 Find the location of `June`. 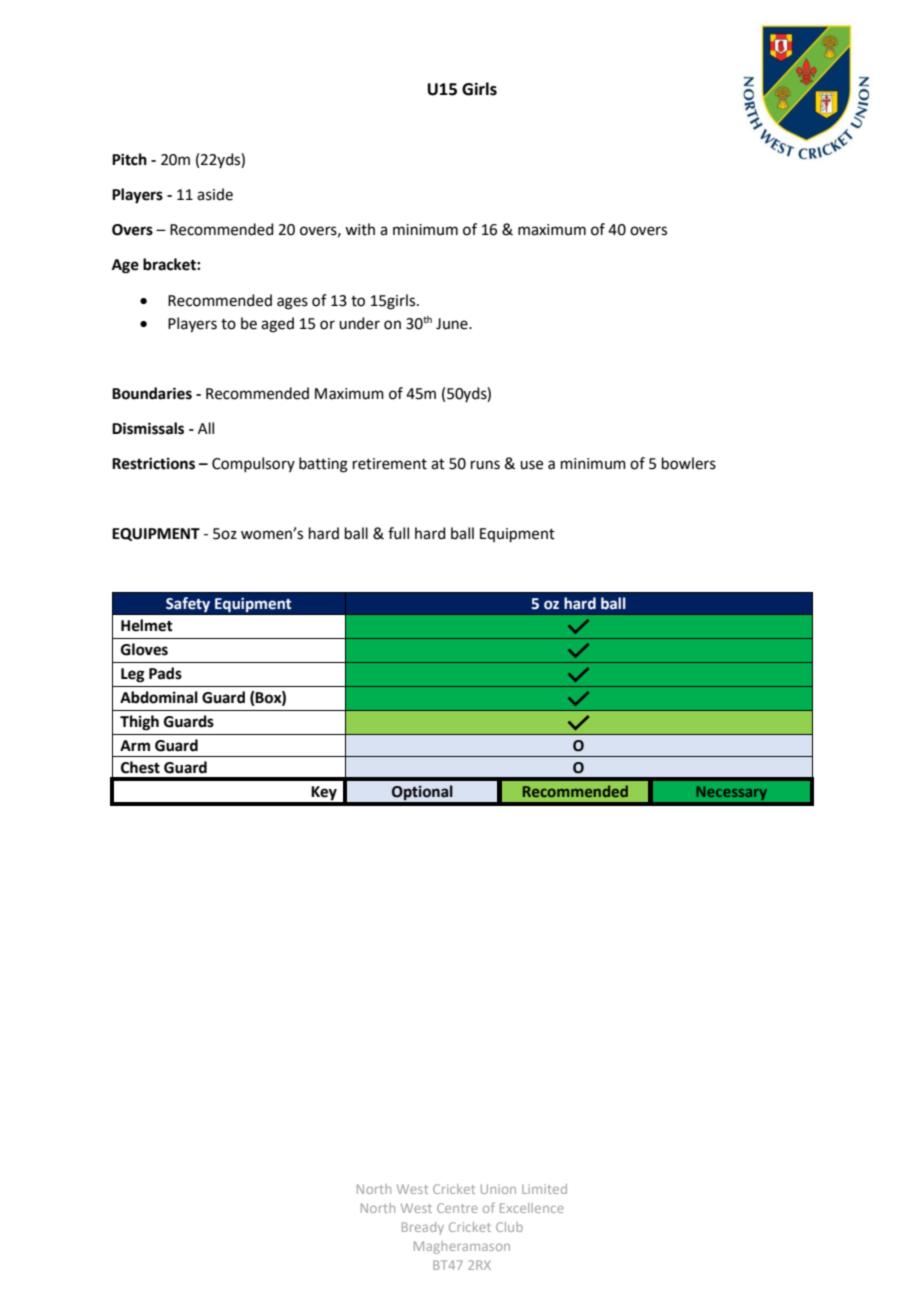

June is located at coordinates (453, 324).
